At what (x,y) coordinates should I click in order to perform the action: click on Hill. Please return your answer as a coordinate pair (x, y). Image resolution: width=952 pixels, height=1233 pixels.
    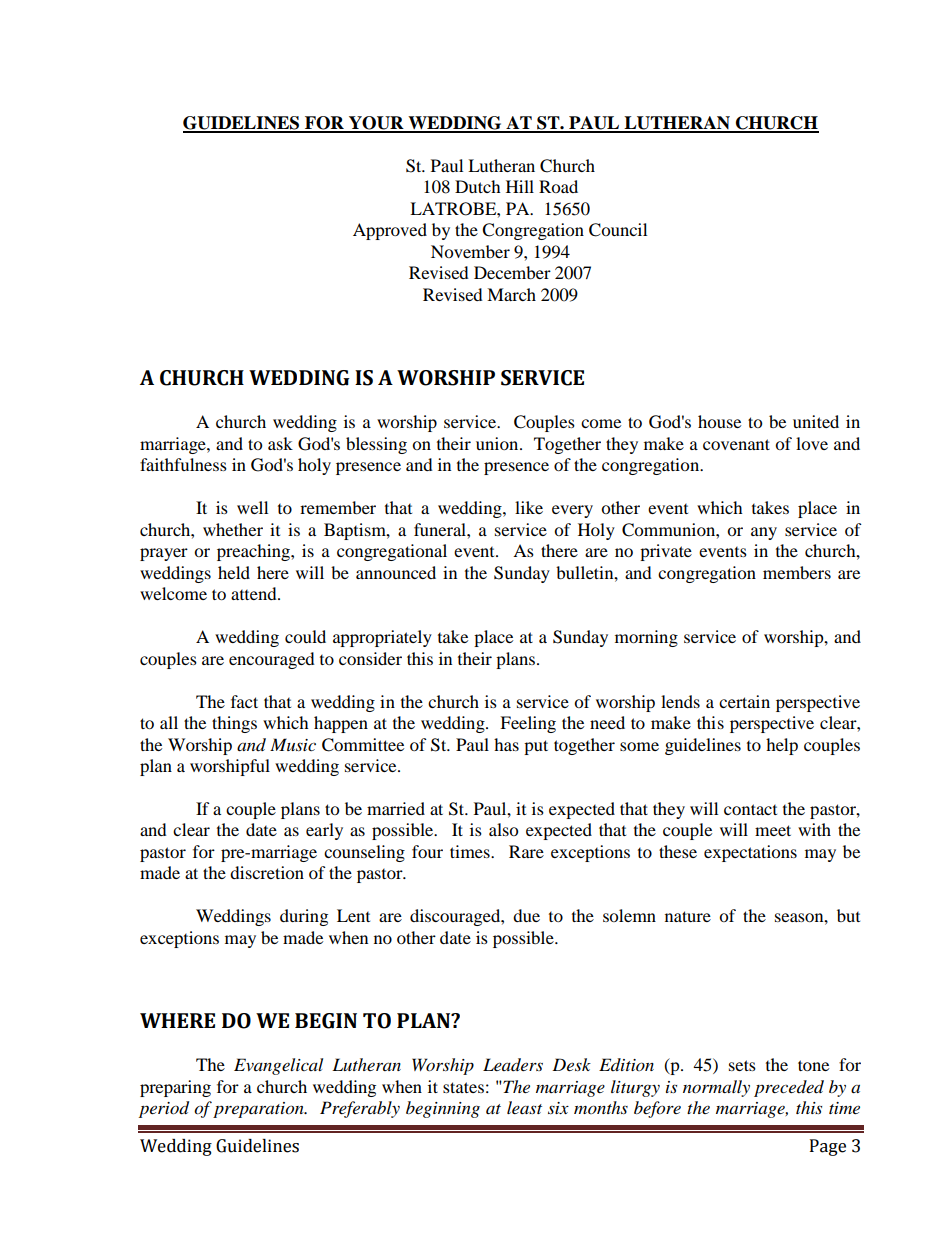
    Looking at the image, I should click on (520, 186).
